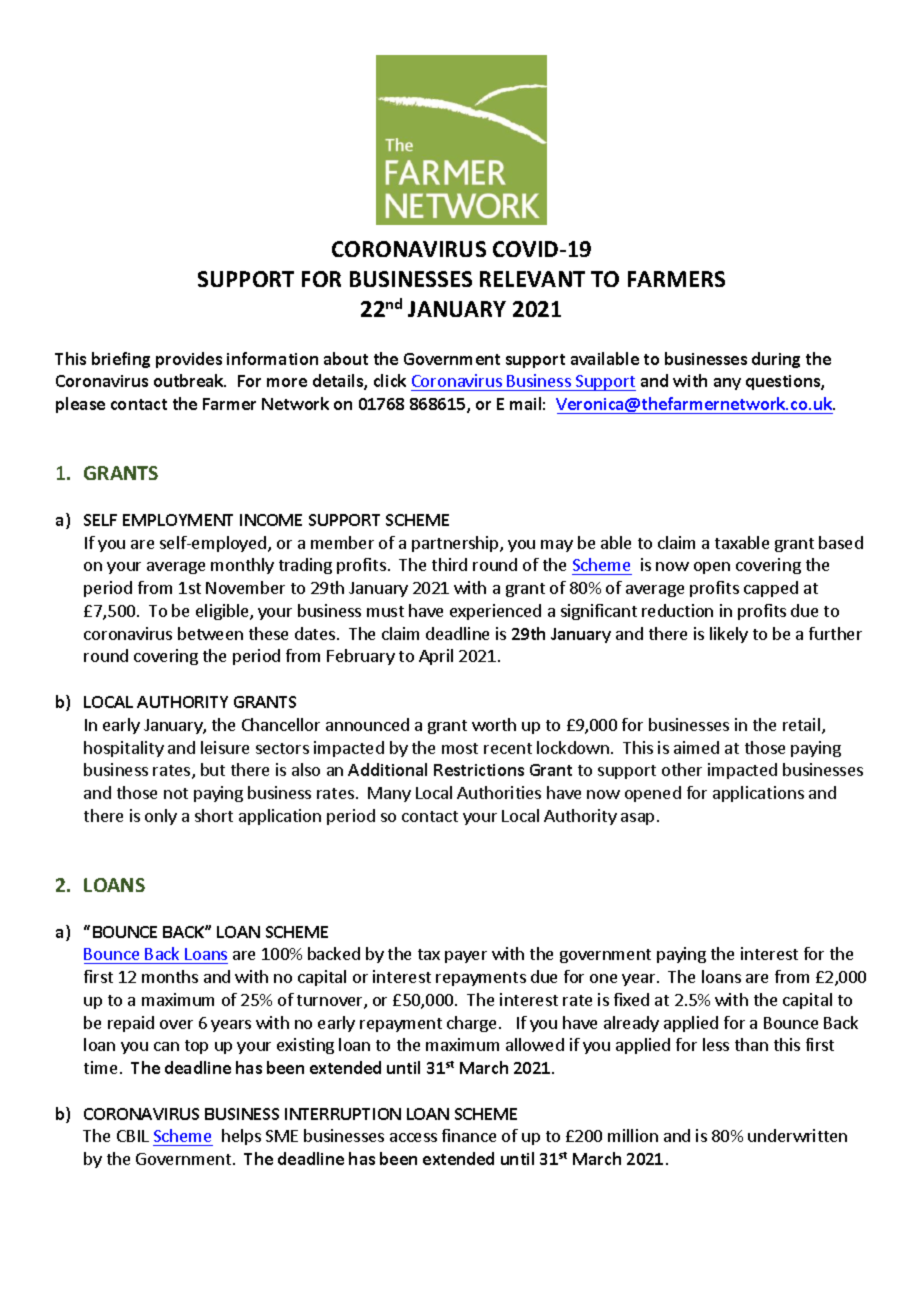 This image has width=924, height=1309. Describe the element at coordinates (637, 819) in the image. I see `asap` at that location.
